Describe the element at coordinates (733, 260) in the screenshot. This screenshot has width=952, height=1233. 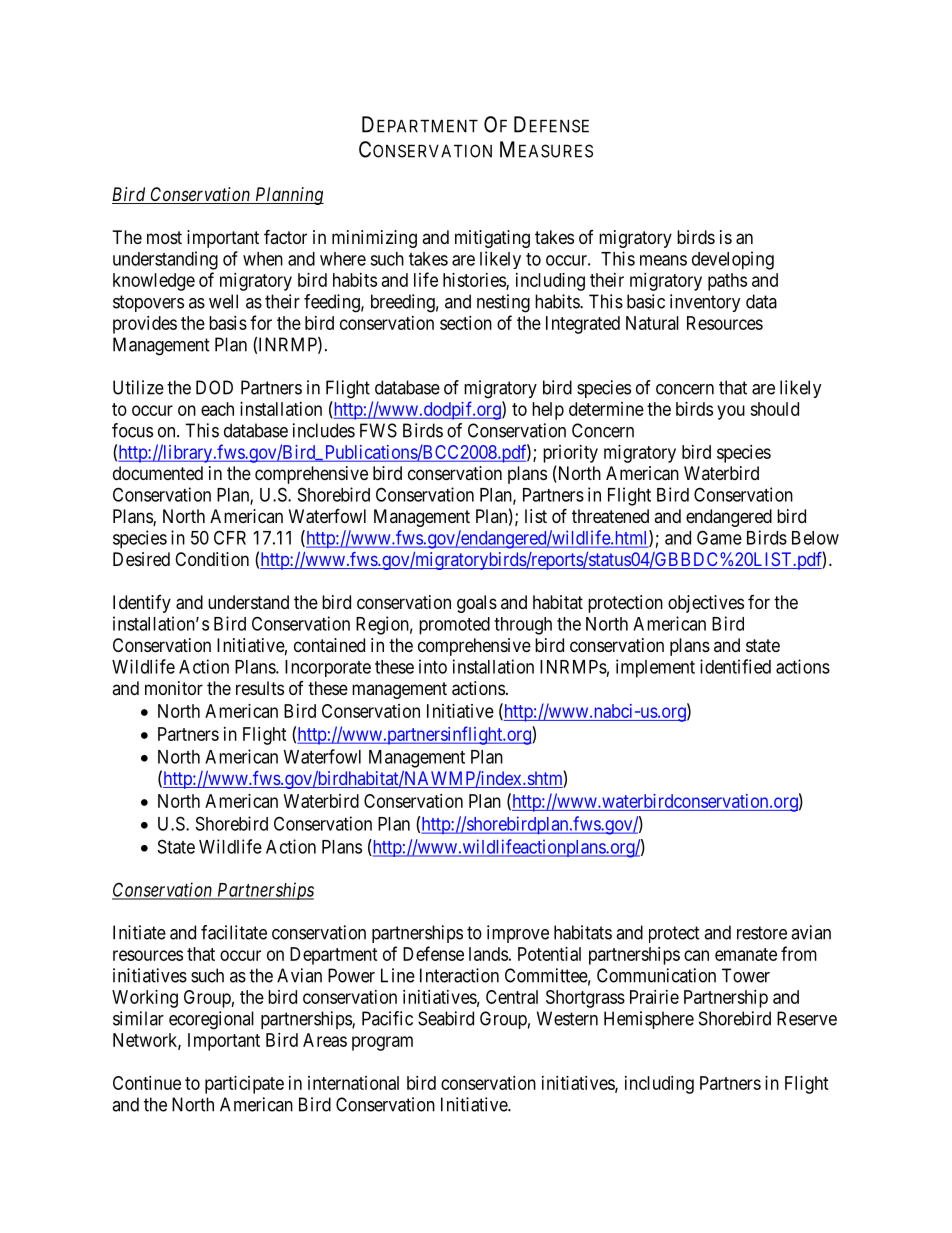
I see `developing` at that location.
